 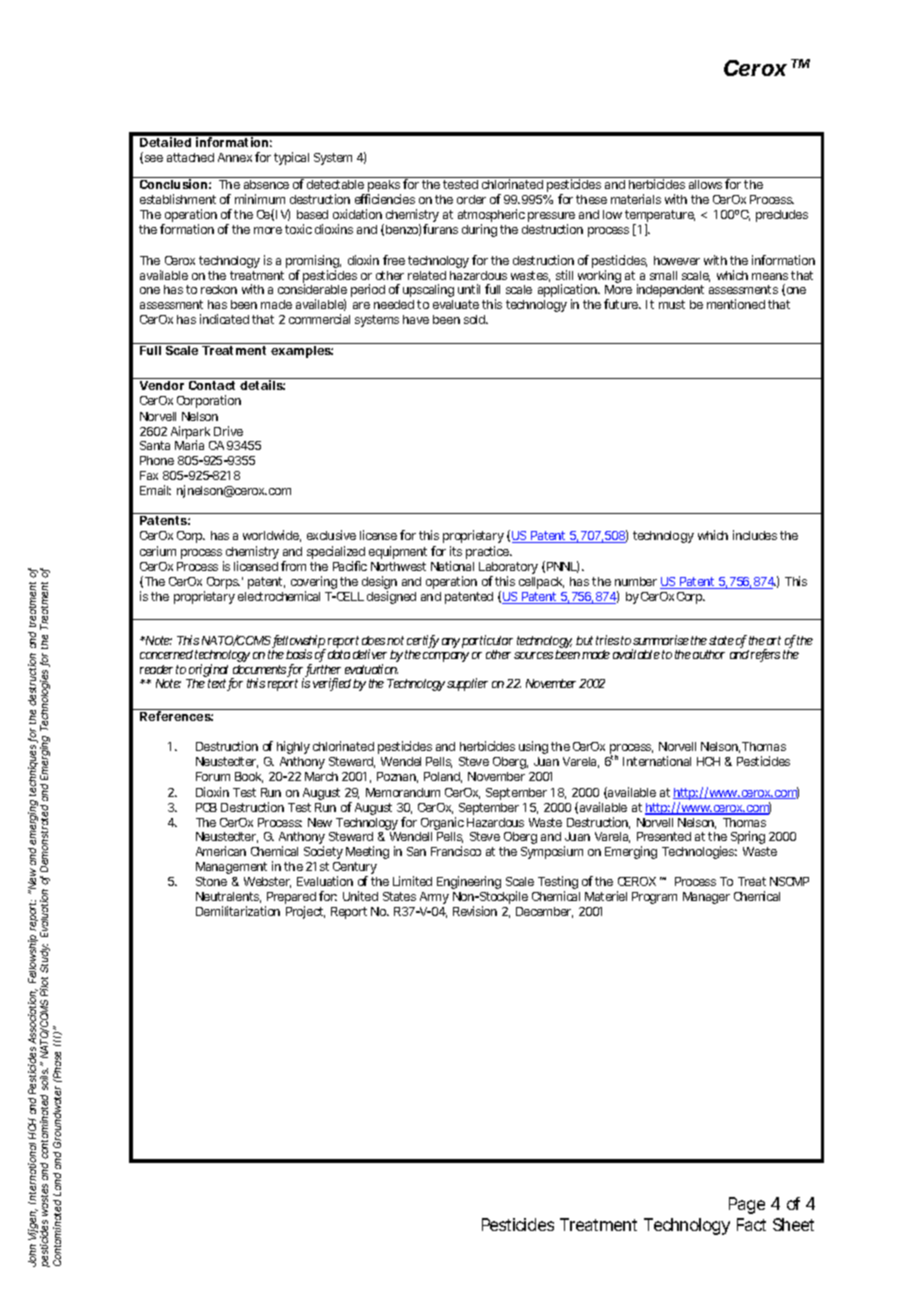 What do you see at coordinates (755, 535) in the screenshot?
I see `includes` at bounding box center [755, 535].
